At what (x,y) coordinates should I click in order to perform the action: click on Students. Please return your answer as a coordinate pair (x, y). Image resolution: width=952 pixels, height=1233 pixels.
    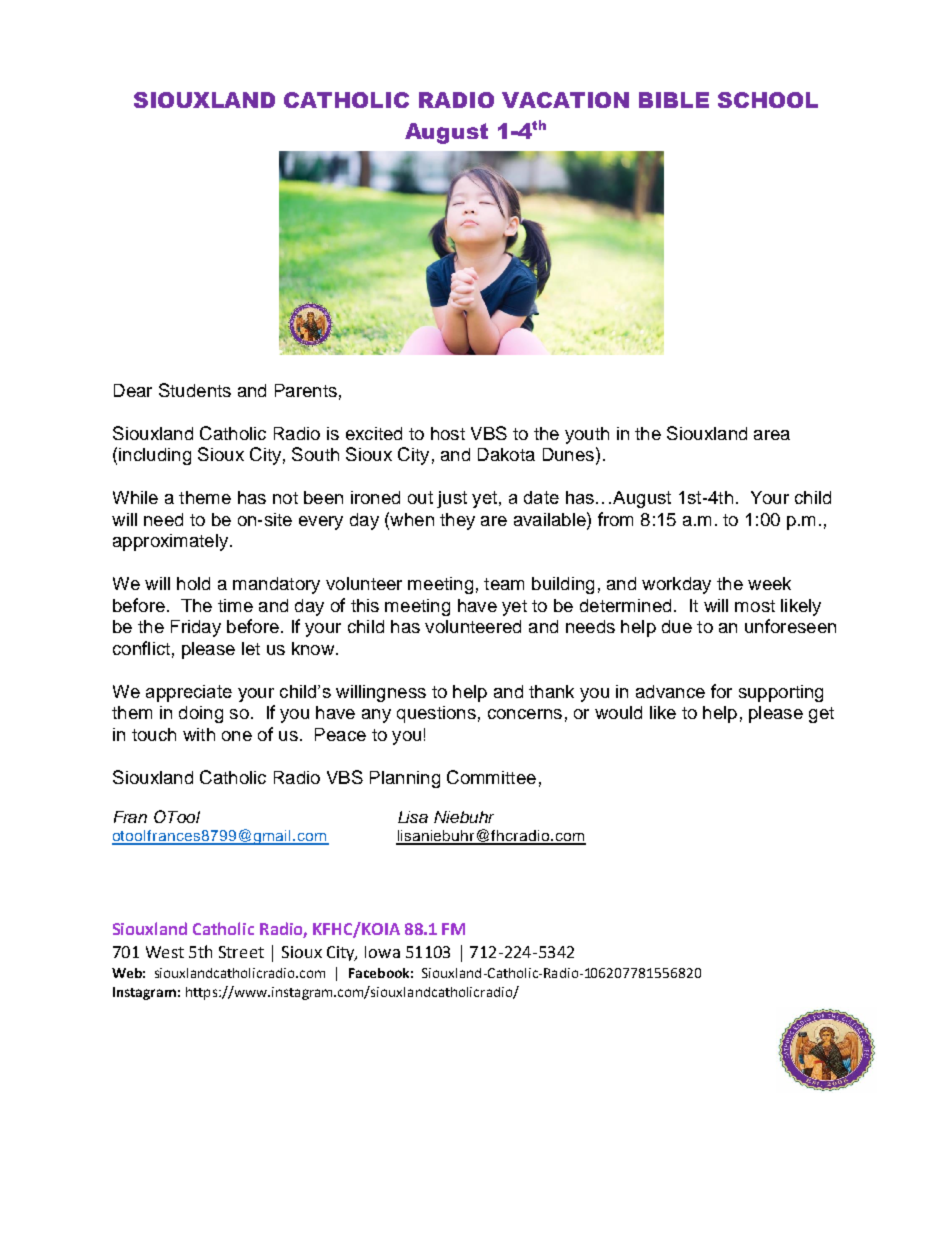
    Looking at the image, I should click on (195, 390).
